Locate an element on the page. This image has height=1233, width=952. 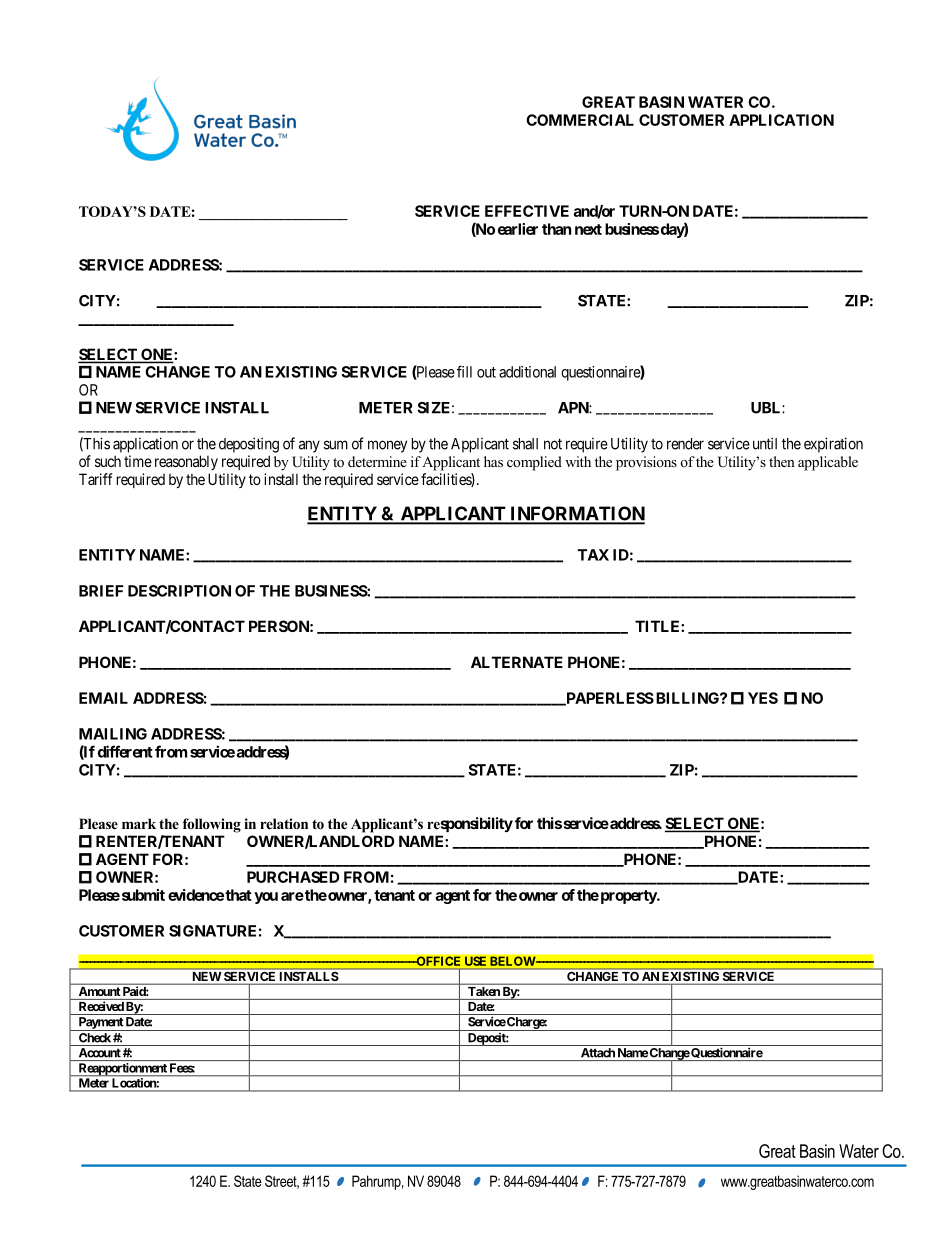
responsibility is located at coordinates (470, 824).
